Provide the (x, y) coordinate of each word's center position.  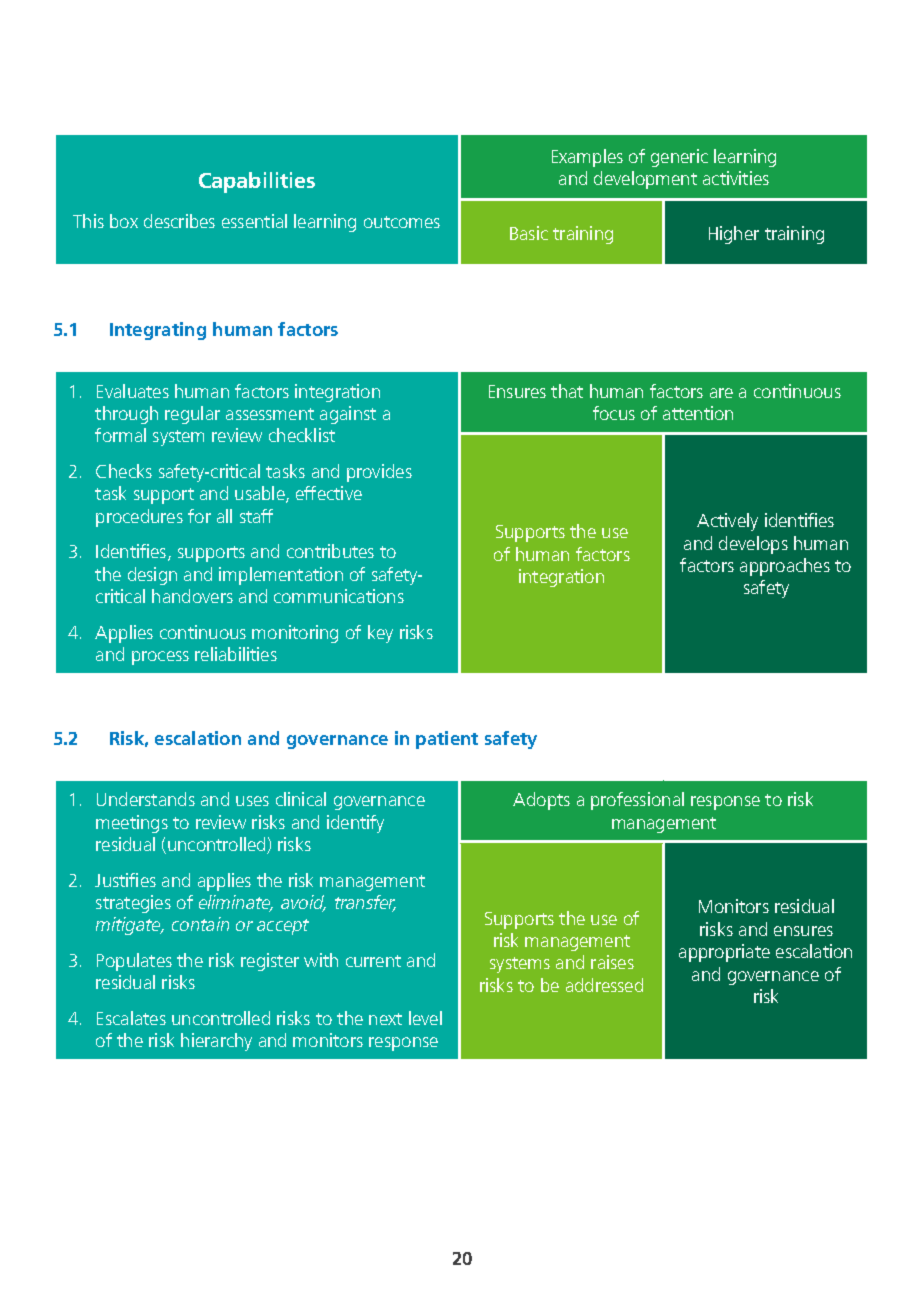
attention (698, 413)
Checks (124, 471)
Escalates (131, 1018)
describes (179, 221)
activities (736, 178)
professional (637, 801)
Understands (146, 799)
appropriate (724, 953)
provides (379, 473)
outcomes (402, 222)
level (425, 1018)
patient (447, 740)
